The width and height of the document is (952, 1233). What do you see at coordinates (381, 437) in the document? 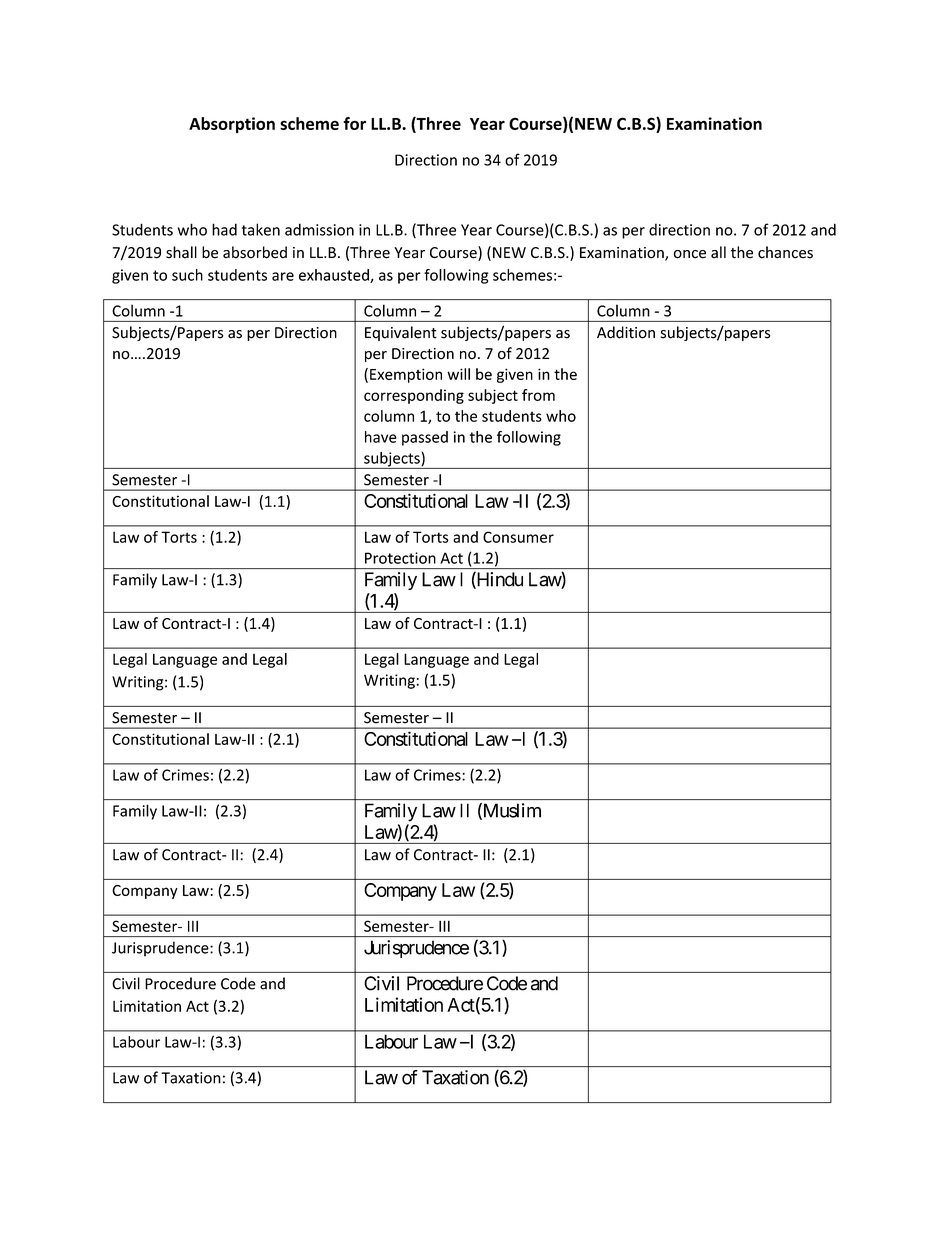
I see `have` at bounding box center [381, 437].
